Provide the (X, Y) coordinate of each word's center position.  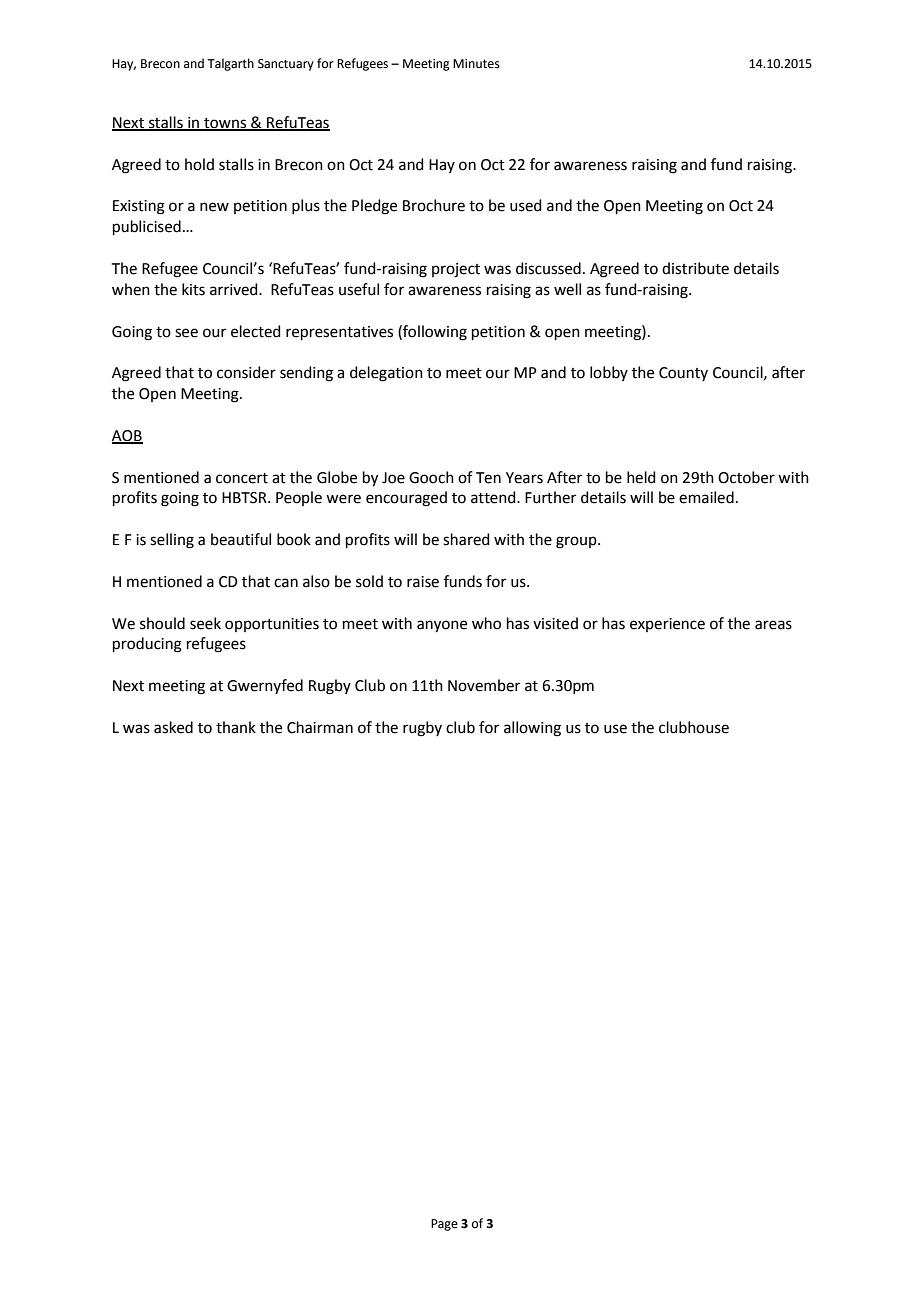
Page (444, 1225)
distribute (695, 268)
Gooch (431, 477)
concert (242, 478)
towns (225, 124)
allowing (532, 729)
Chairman (320, 727)
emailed (706, 497)
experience (667, 625)
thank (236, 727)
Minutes (476, 64)
